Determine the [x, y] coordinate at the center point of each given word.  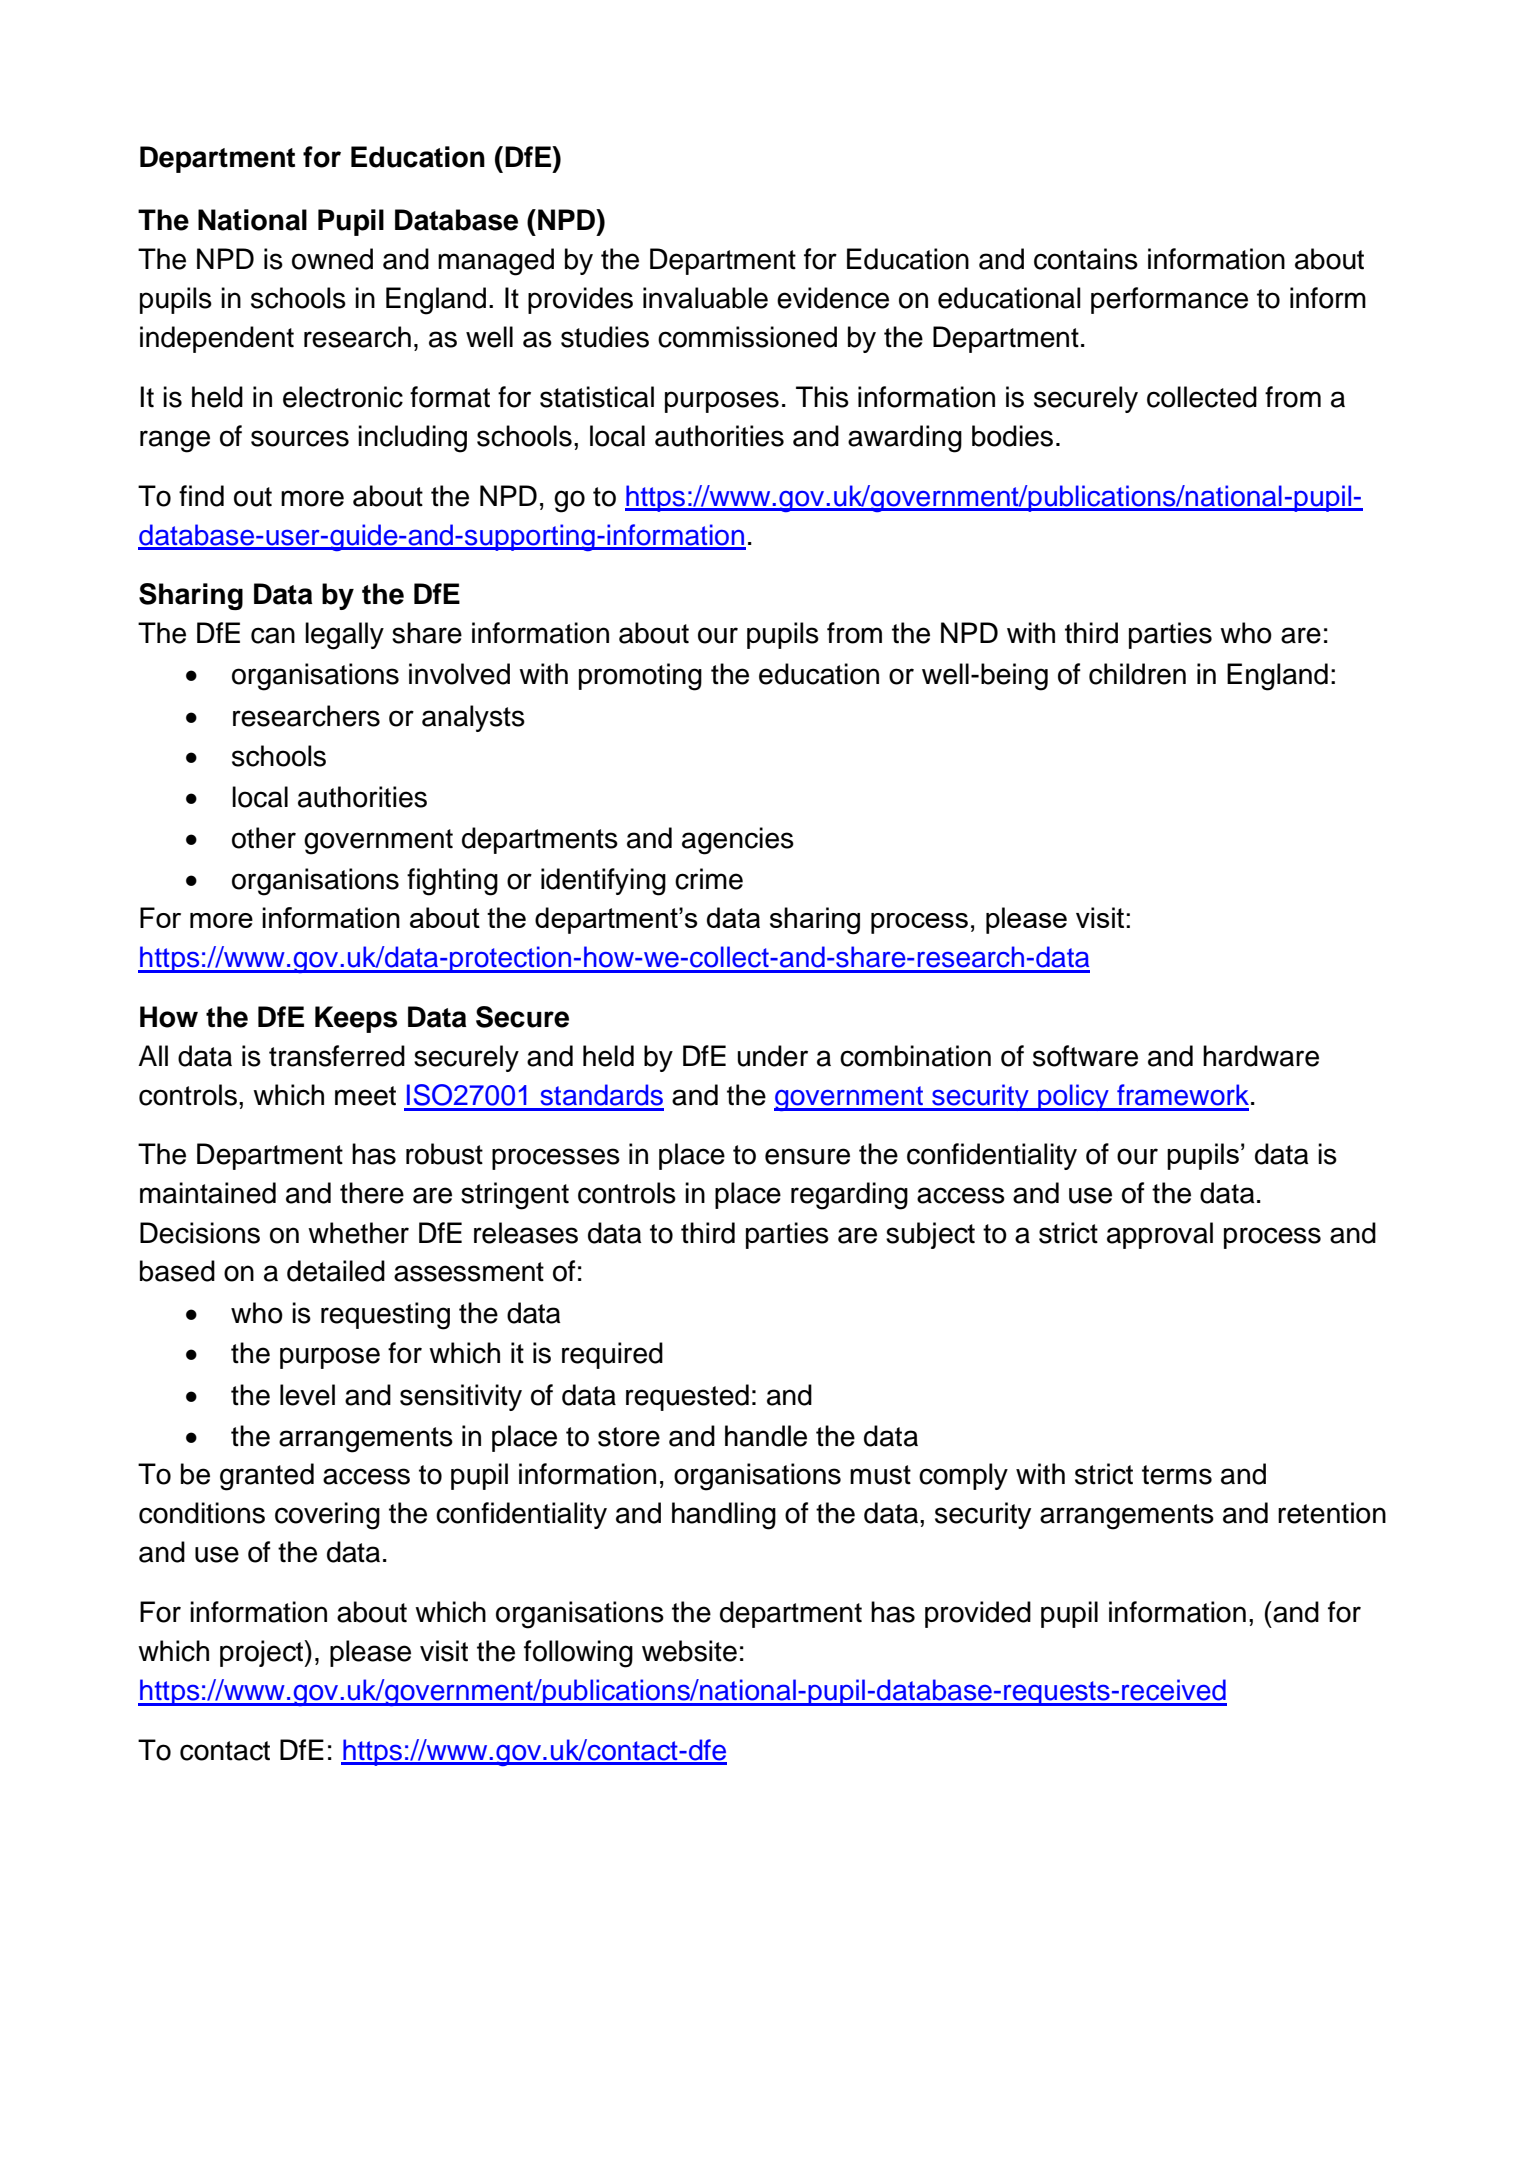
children [1137, 674]
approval [1160, 1235]
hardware [1261, 1056]
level [307, 1395]
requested [687, 1397]
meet [365, 1096]
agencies [738, 841]
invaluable [705, 298]
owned [332, 259]
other [264, 838]
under [773, 1056]
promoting [640, 677]
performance [1169, 300]
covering [327, 1516]
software [1085, 1056]
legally [344, 636]
